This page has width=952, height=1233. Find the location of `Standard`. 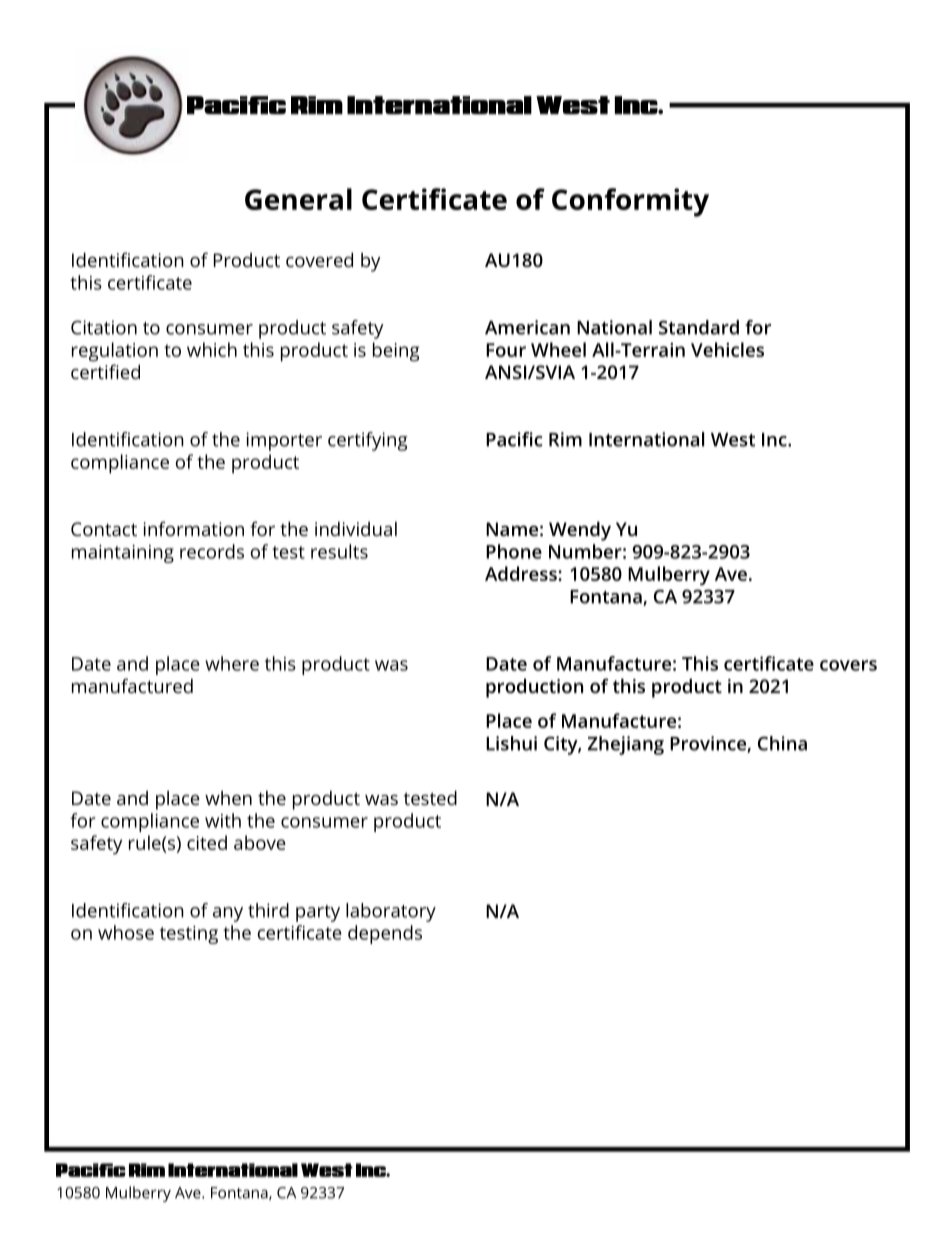

Standard is located at coordinates (699, 327).
